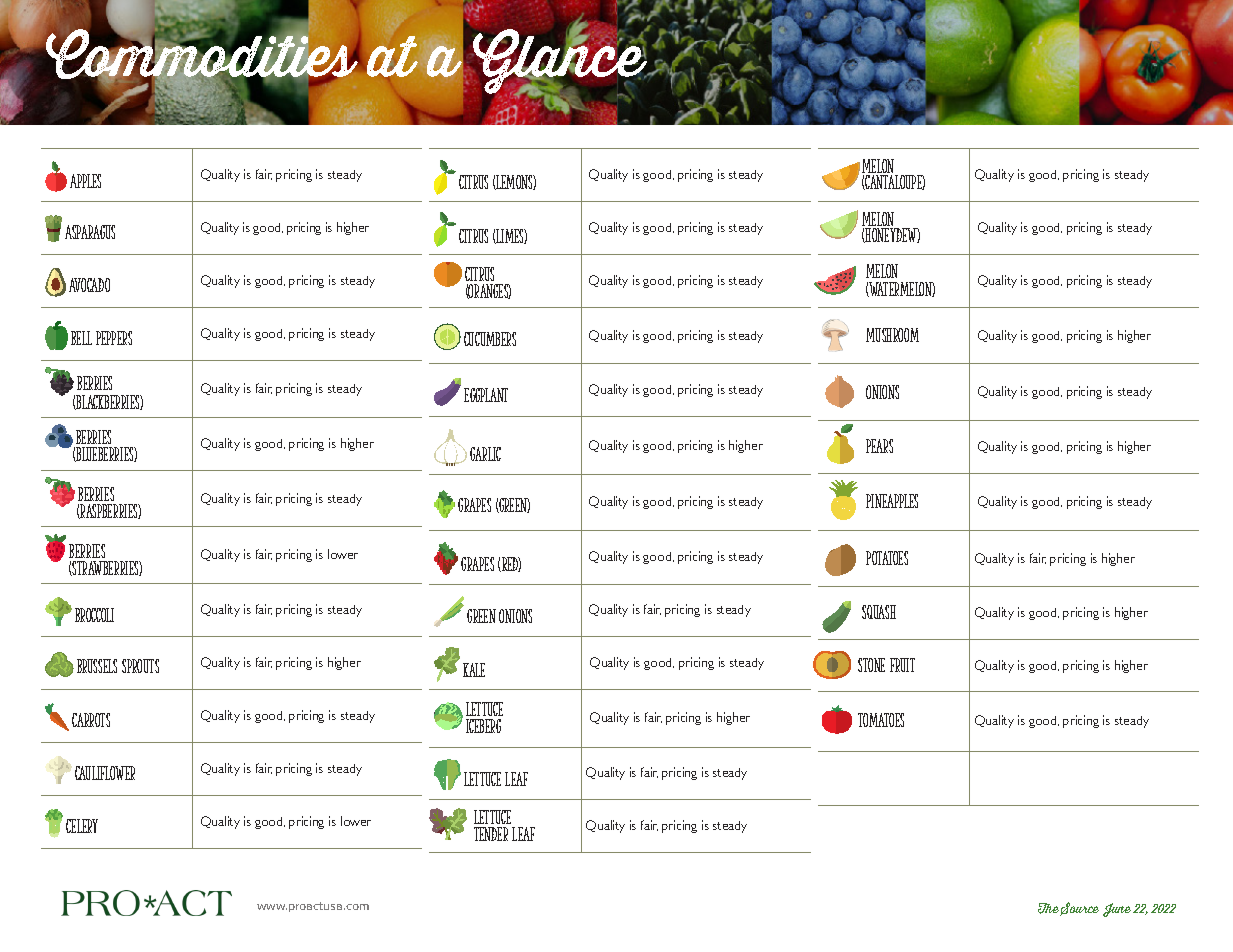 Image resolution: width=1233 pixels, height=952 pixels. I want to click on Glance, so click(561, 61).
